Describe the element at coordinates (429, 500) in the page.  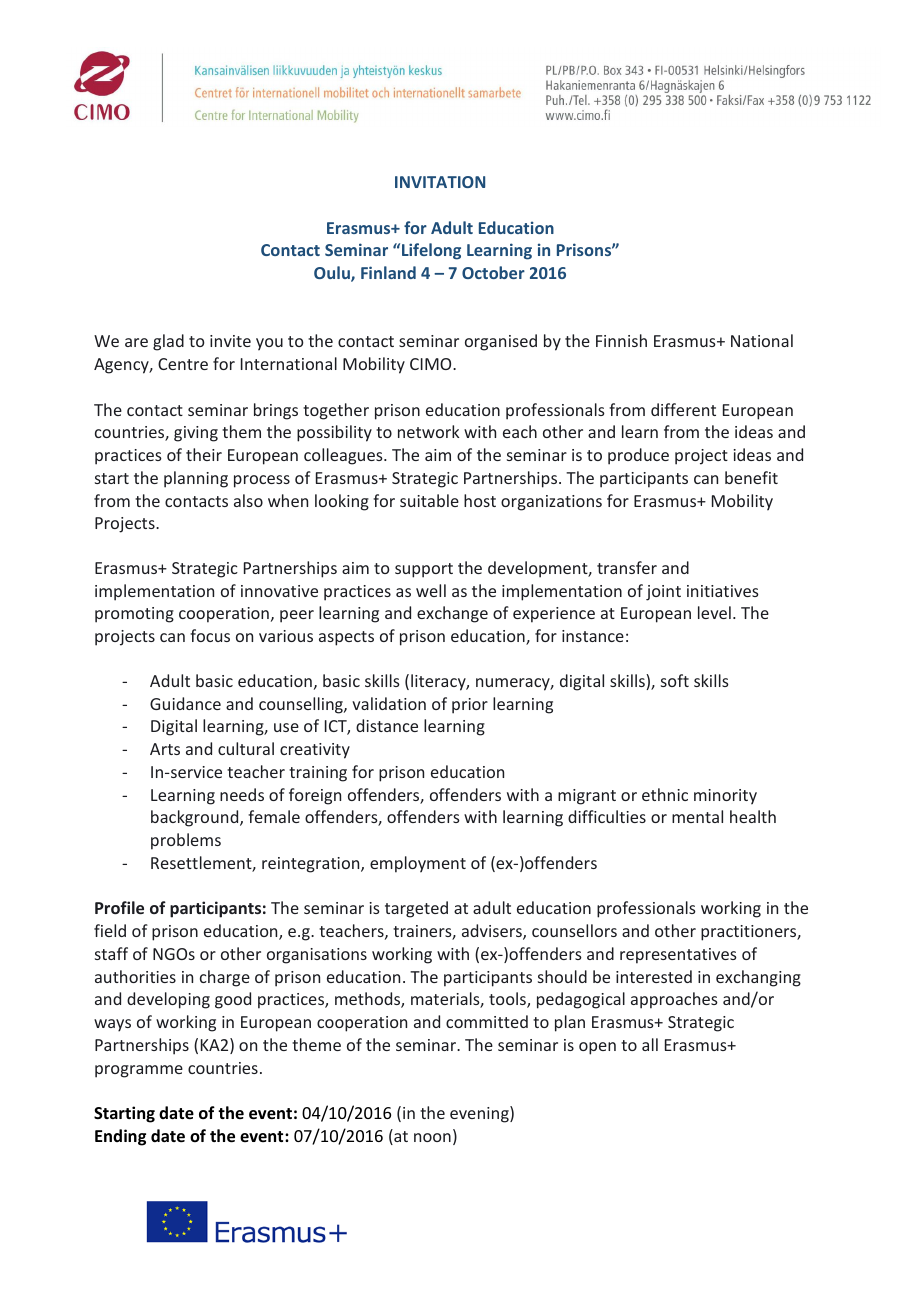
I see `suitable` at that location.
